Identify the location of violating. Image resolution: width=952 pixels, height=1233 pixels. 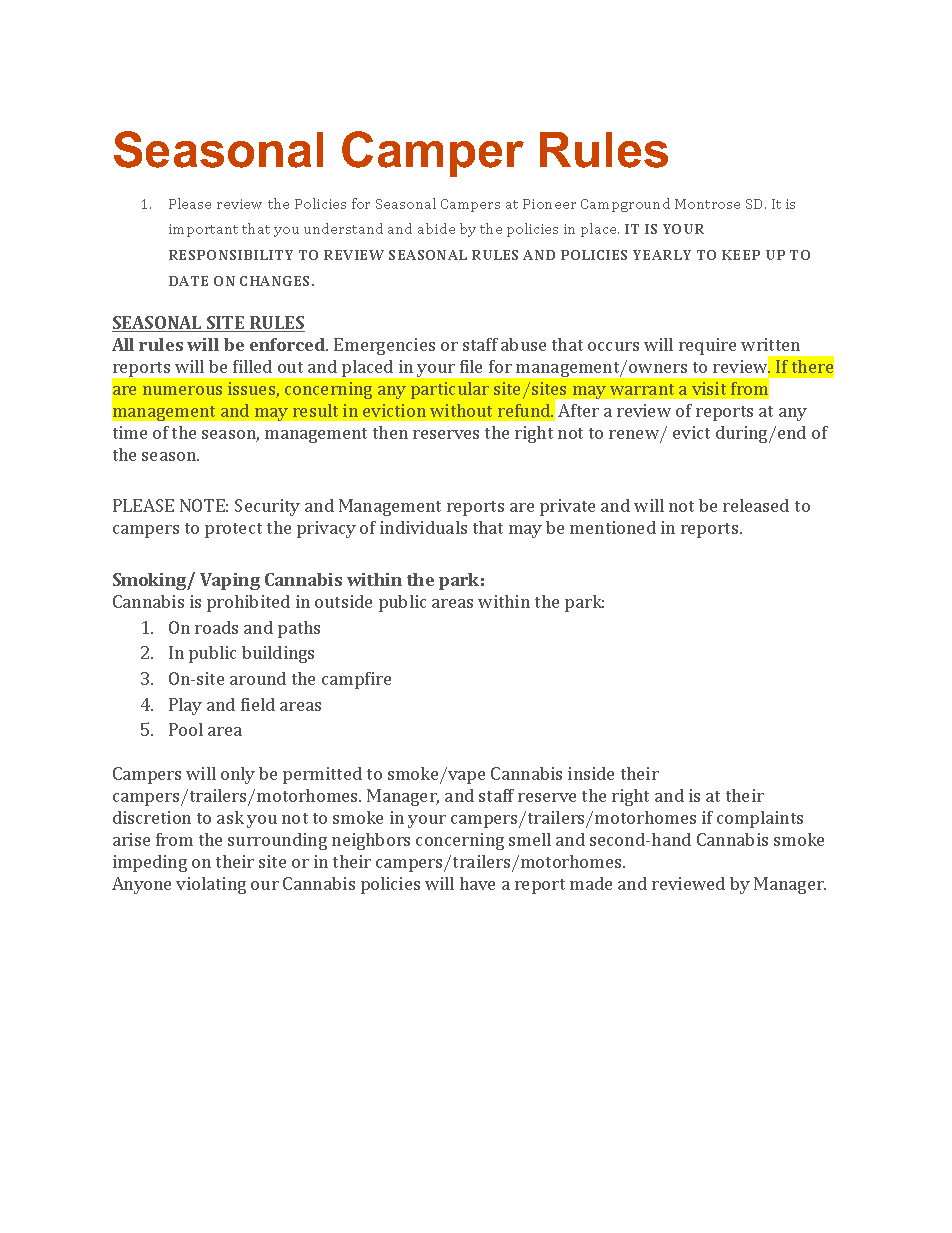
(211, 885).
